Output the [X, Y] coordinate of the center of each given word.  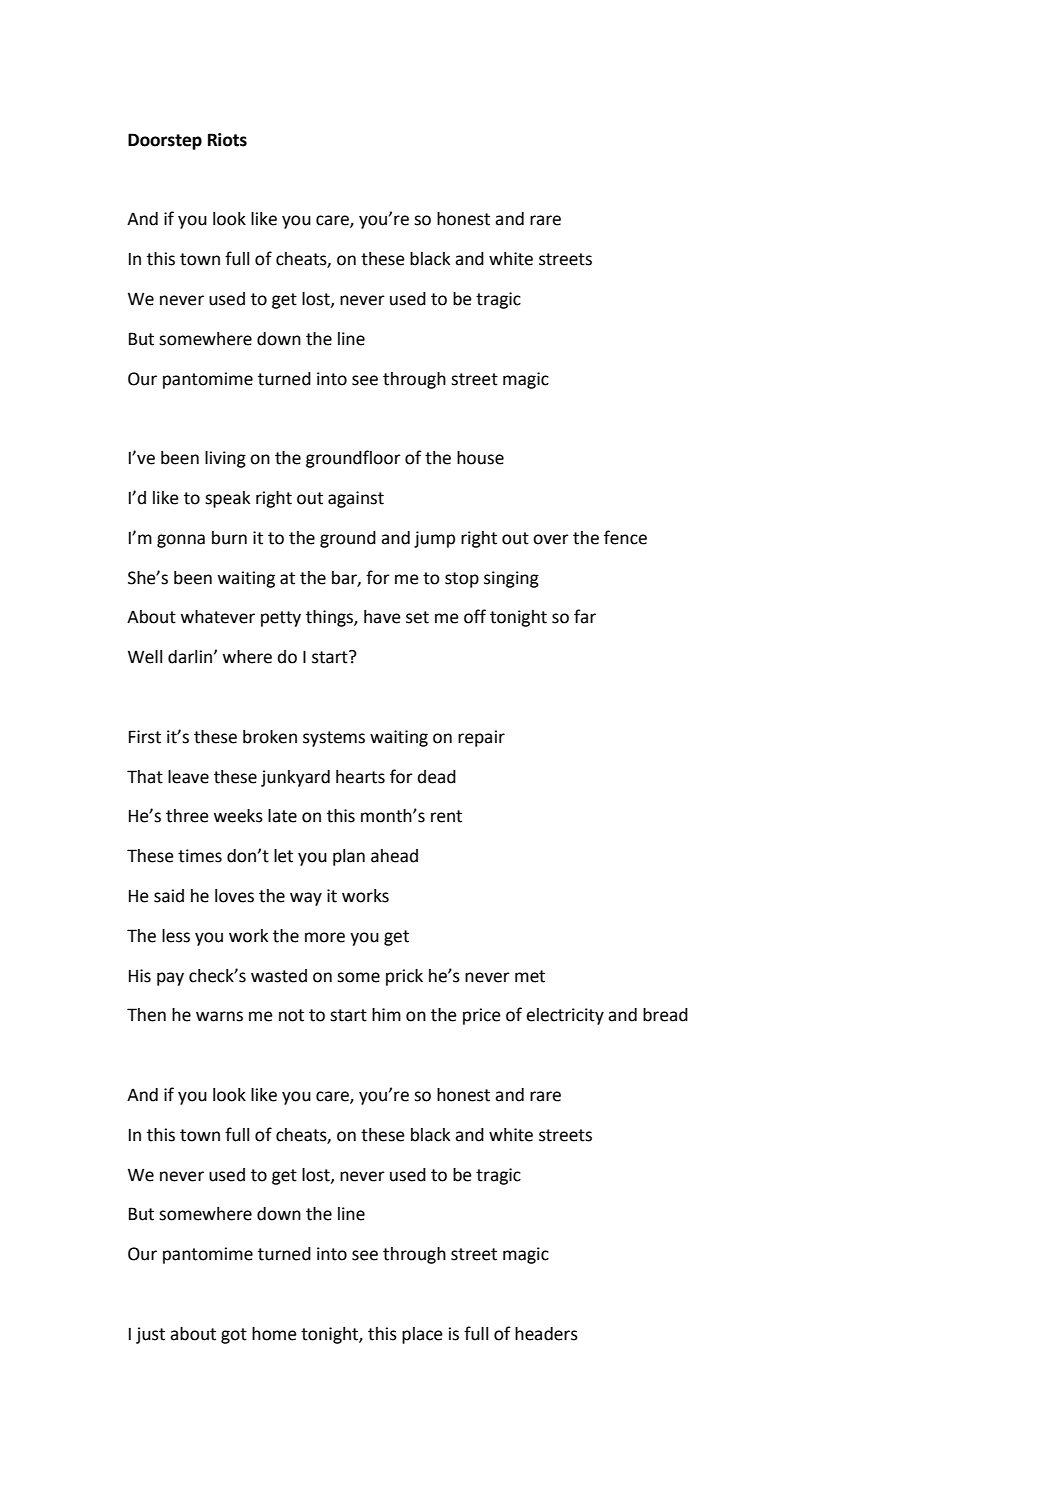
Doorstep [165, 141]
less [176, 936]
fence [625, 537]
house [480, 458]
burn [229, 538]
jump [434, 539]
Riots [227, 140]
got [234, 1336]
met [530, 976]
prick [404, 977]
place [422, 1335]
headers [546, 1334]
